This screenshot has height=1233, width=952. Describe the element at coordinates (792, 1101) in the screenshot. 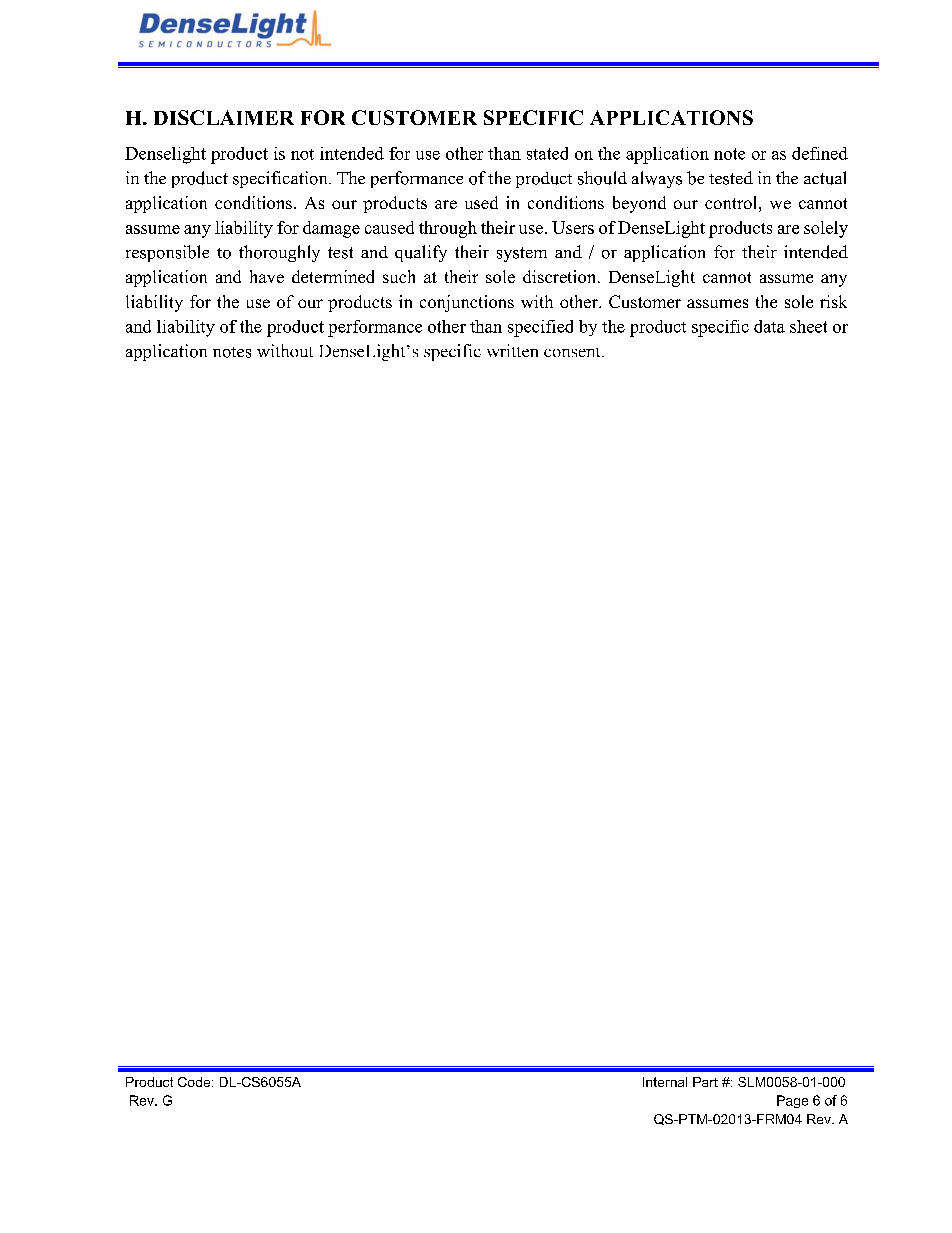

I see `Page` at that location.
